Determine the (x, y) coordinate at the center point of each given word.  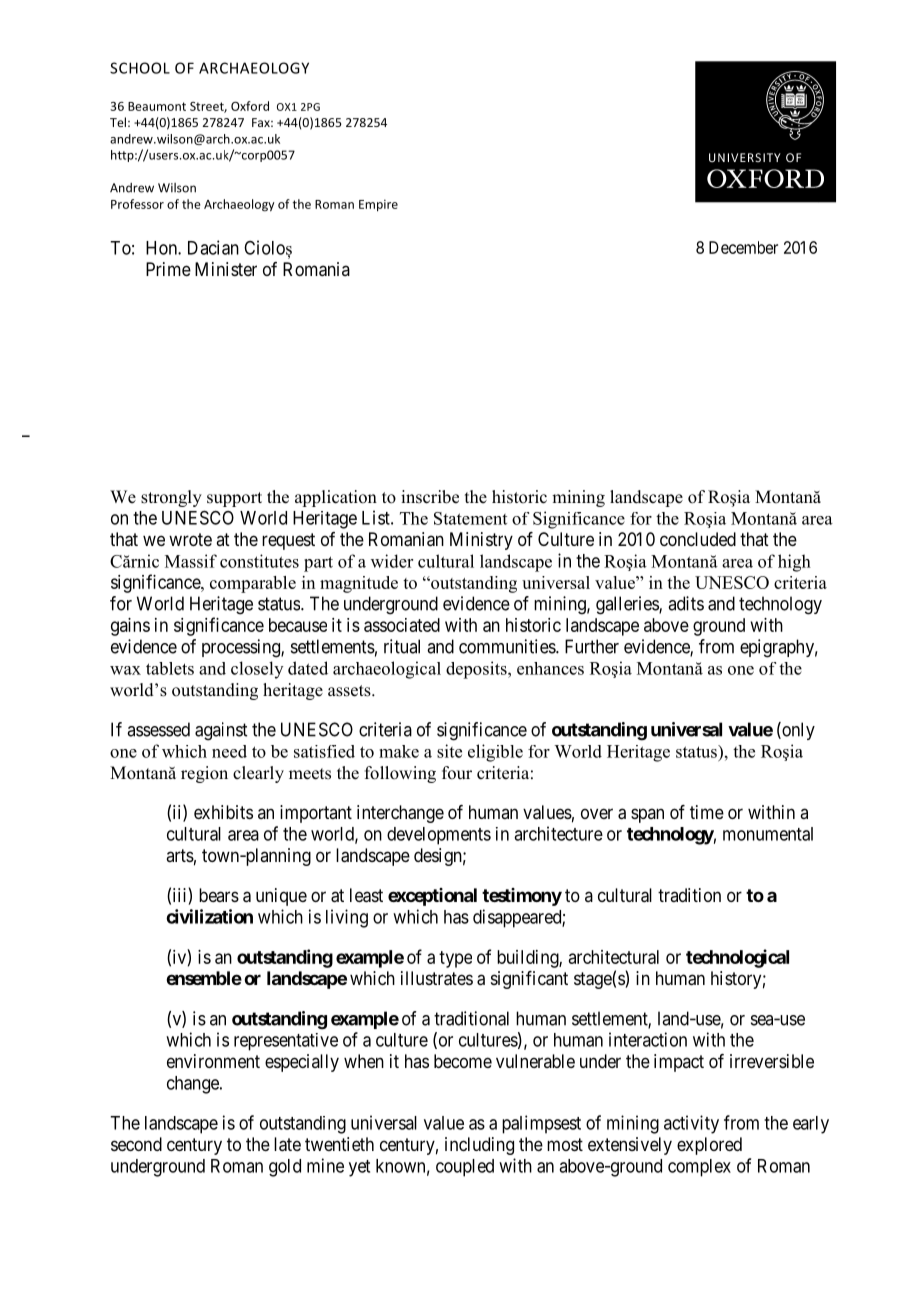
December (743, 247)
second (136, 1144)
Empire (378, 206)
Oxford (250, 106)
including (479, 1146)
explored (709, 1146)
